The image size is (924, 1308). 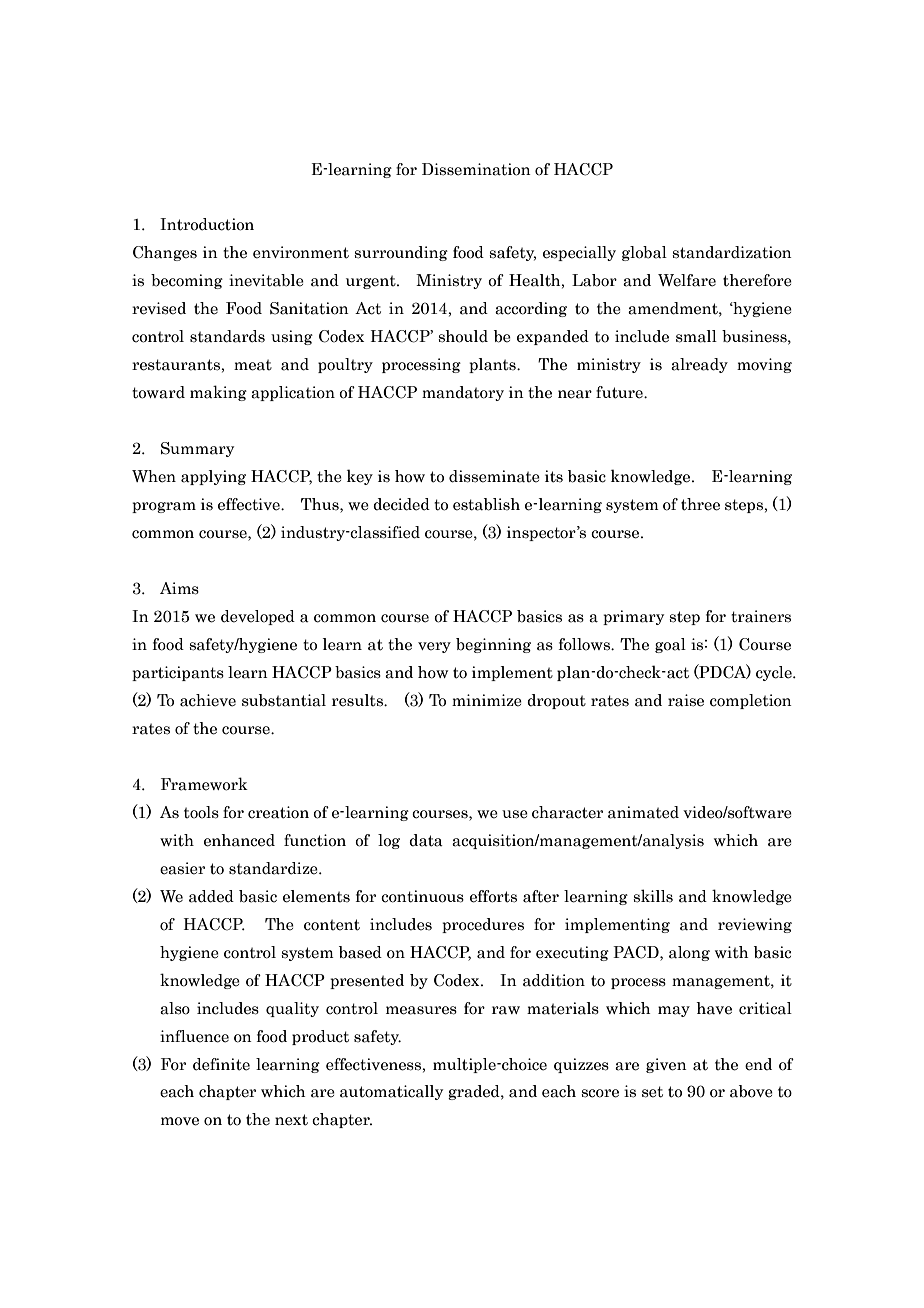 I want to click on minimize, so click(x=487, y=700).
